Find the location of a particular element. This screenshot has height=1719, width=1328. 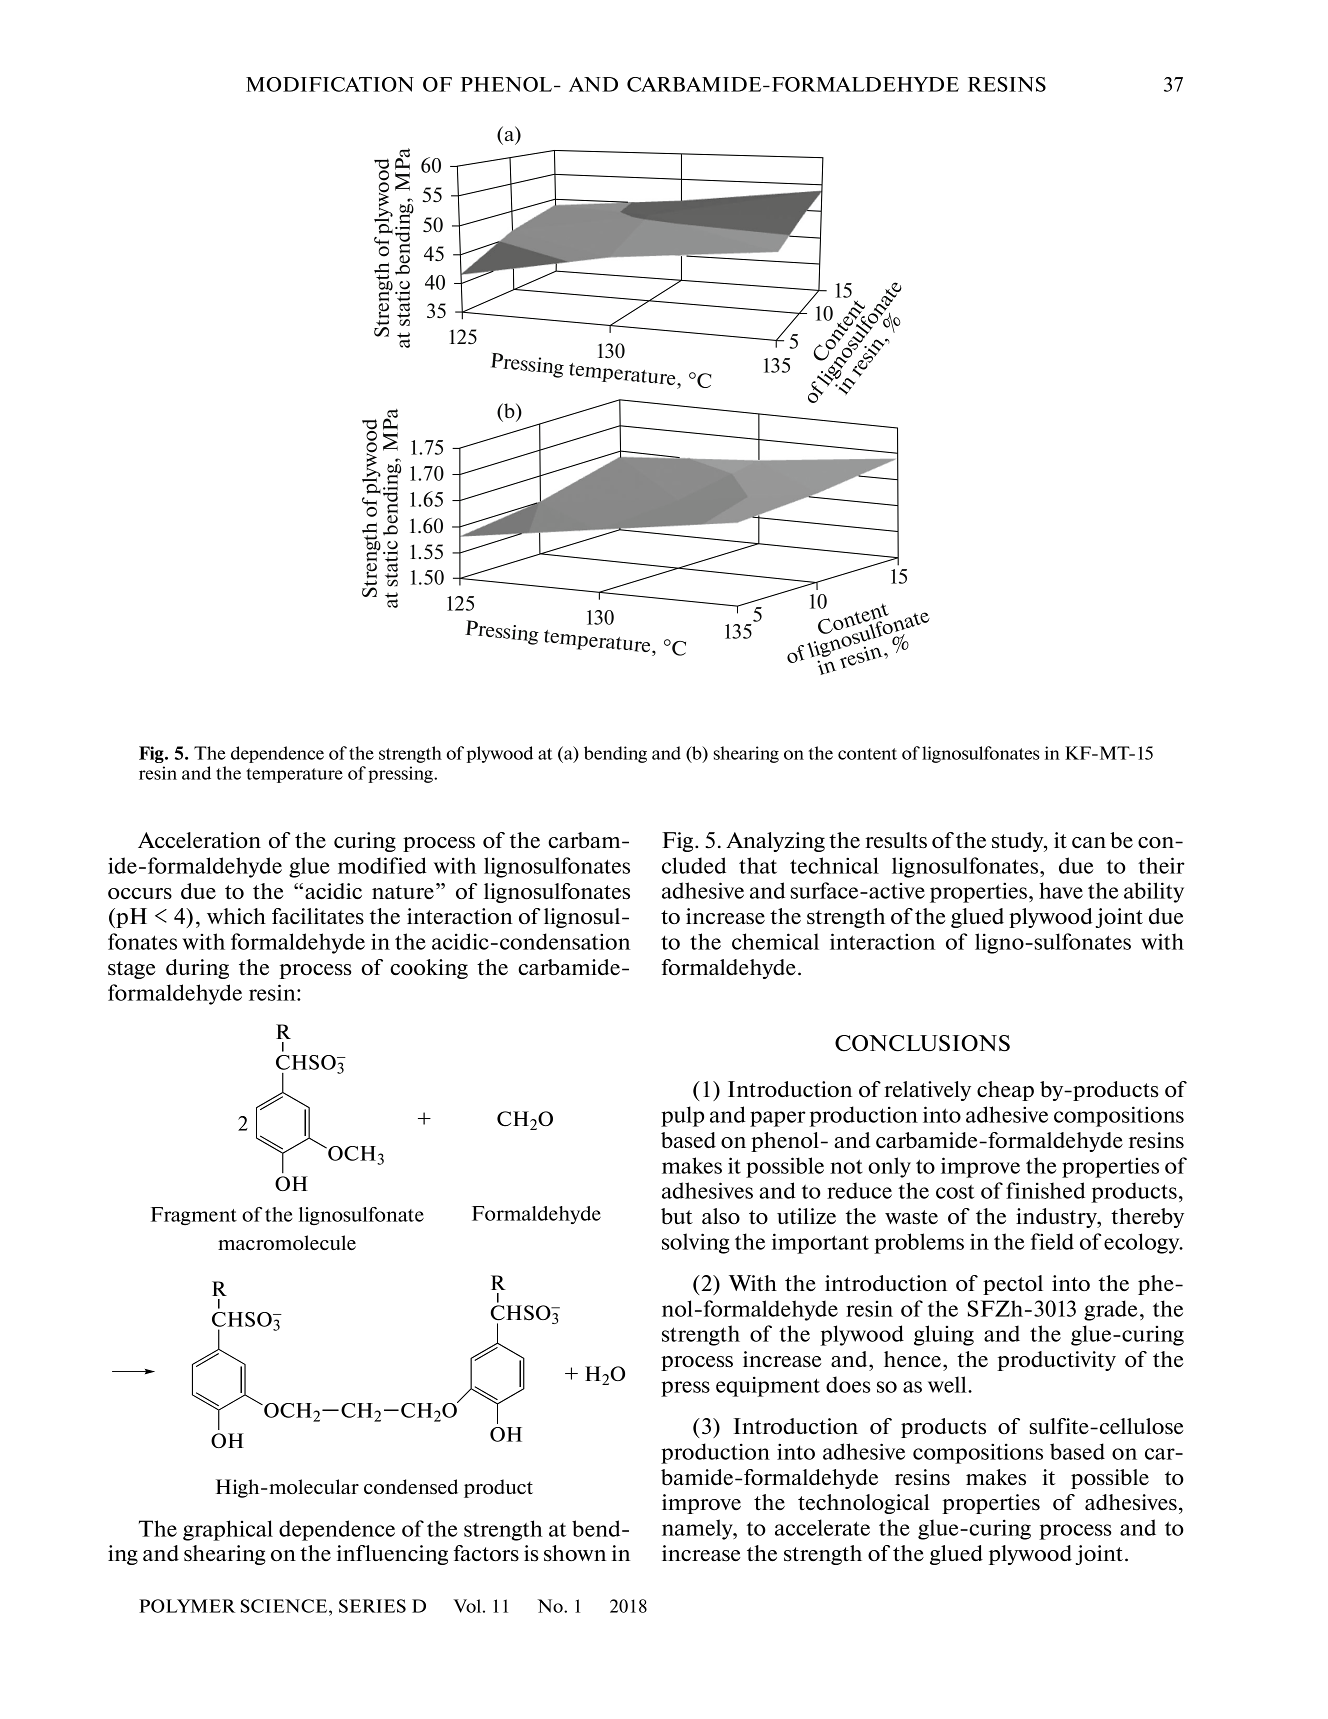

can is located at coordinates (1089, 842).
